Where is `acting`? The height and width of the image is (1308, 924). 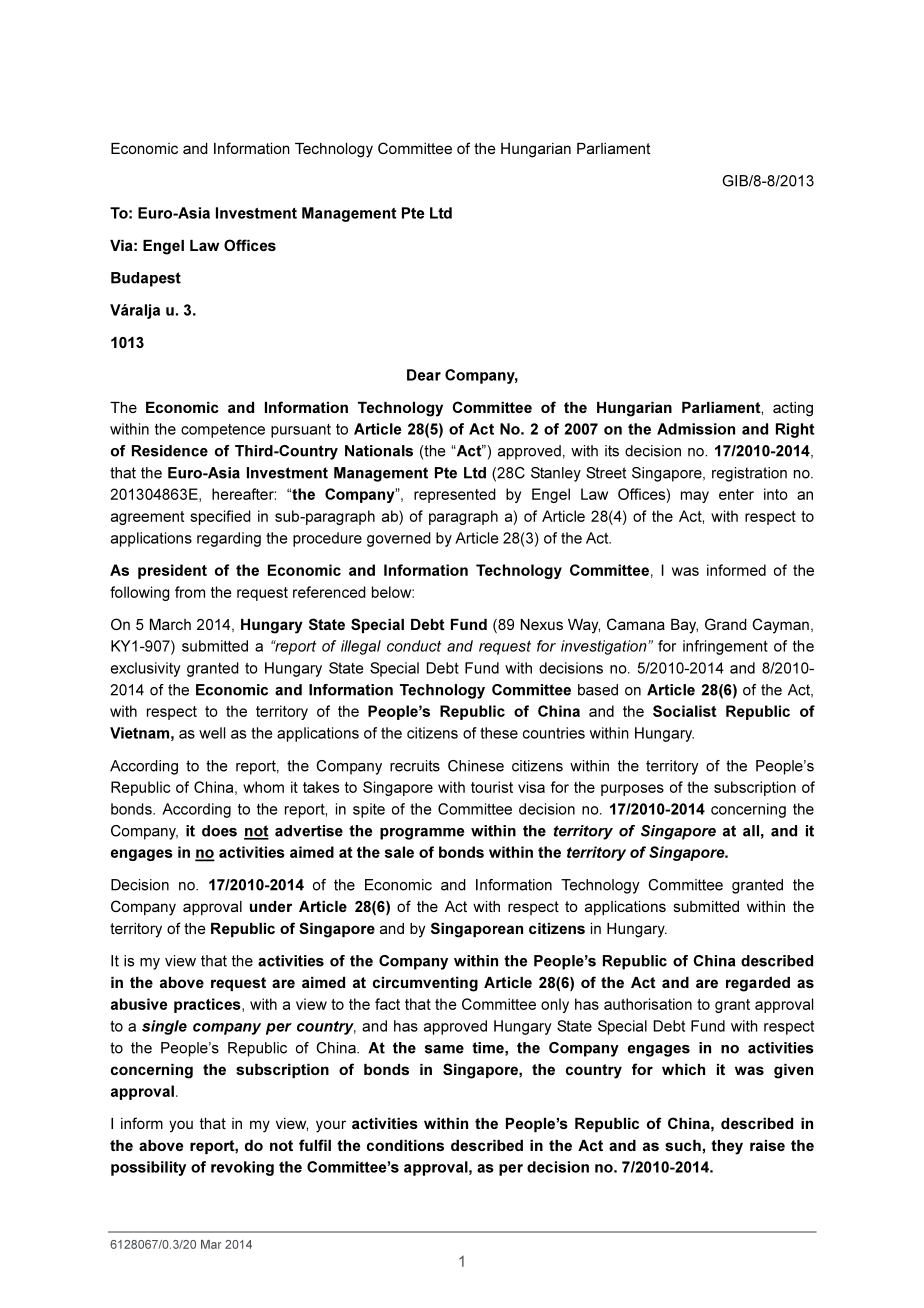 acting is located at coordinates (793, 409).
